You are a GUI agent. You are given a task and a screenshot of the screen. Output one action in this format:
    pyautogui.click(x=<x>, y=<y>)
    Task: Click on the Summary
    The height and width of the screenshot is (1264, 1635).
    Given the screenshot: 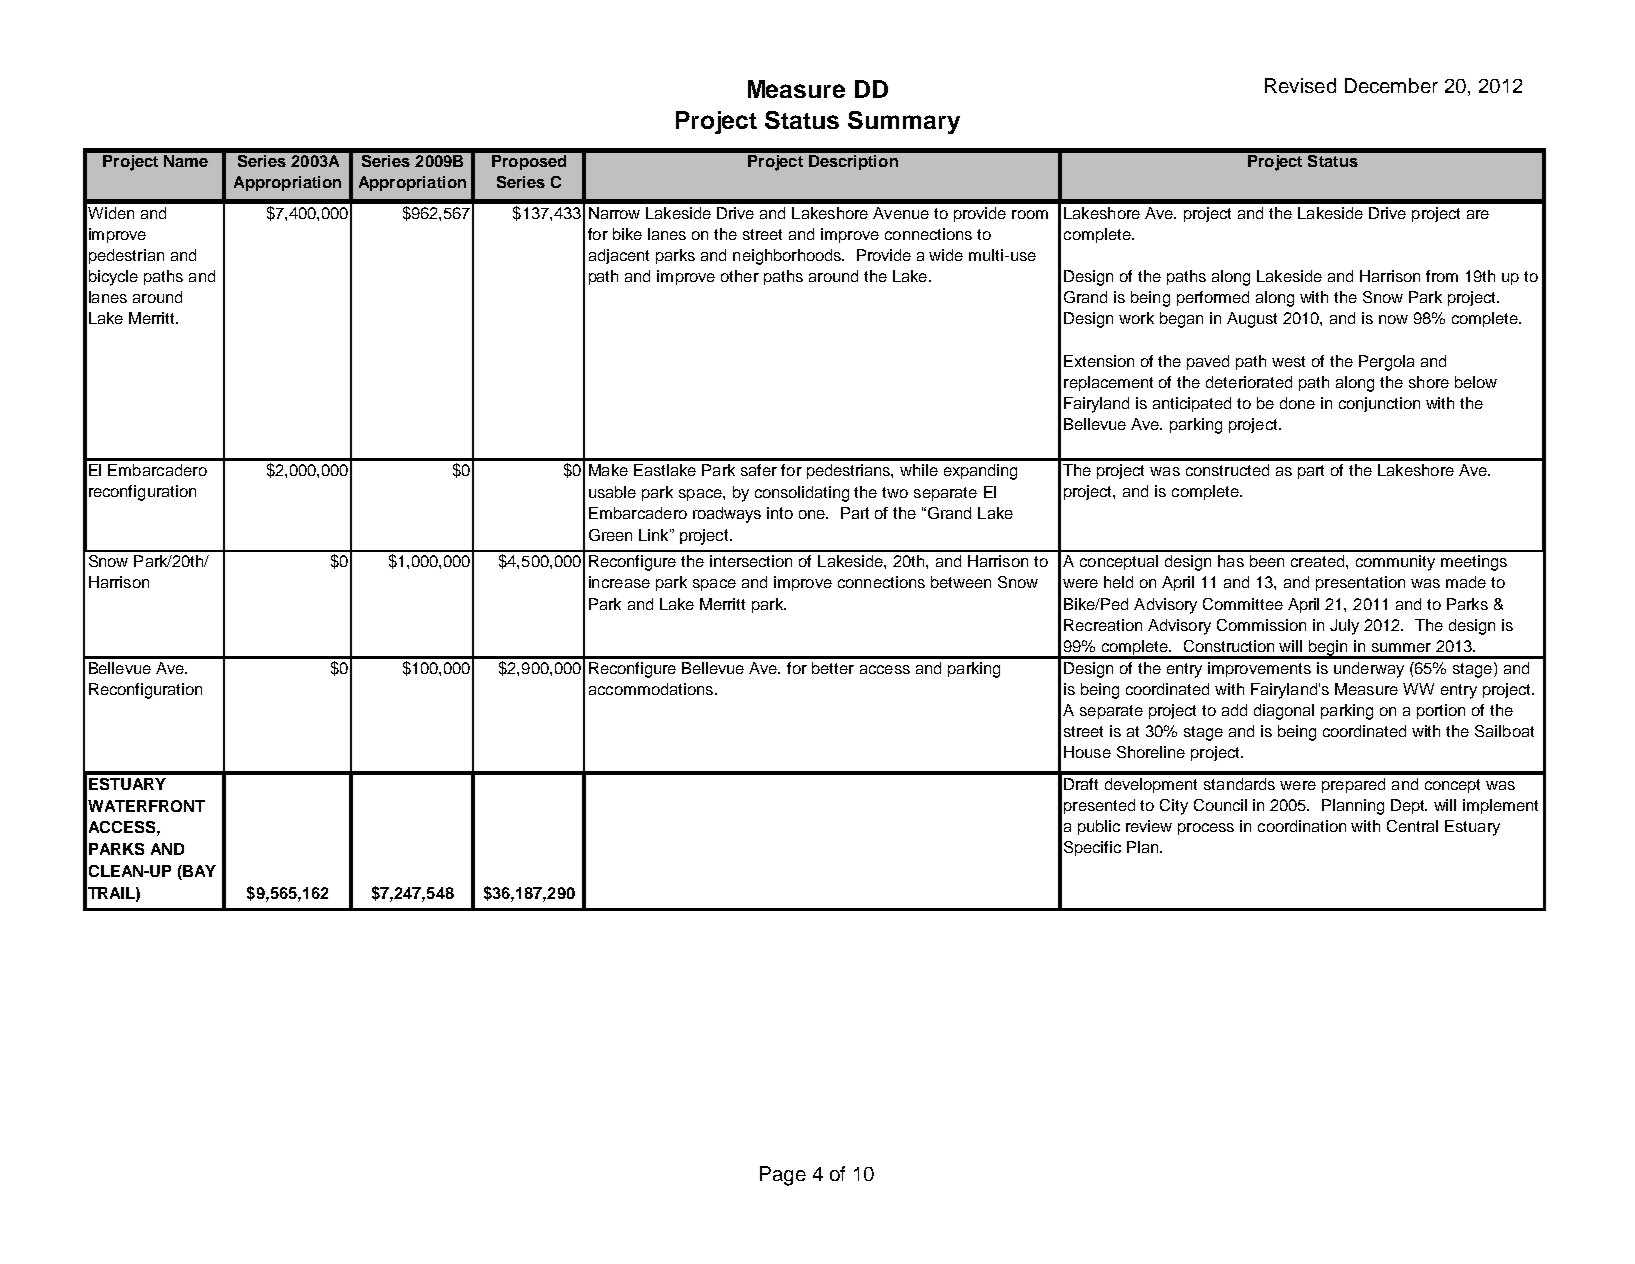 What is the action you would take?
    pyautogui.click(x=904, y=122)
